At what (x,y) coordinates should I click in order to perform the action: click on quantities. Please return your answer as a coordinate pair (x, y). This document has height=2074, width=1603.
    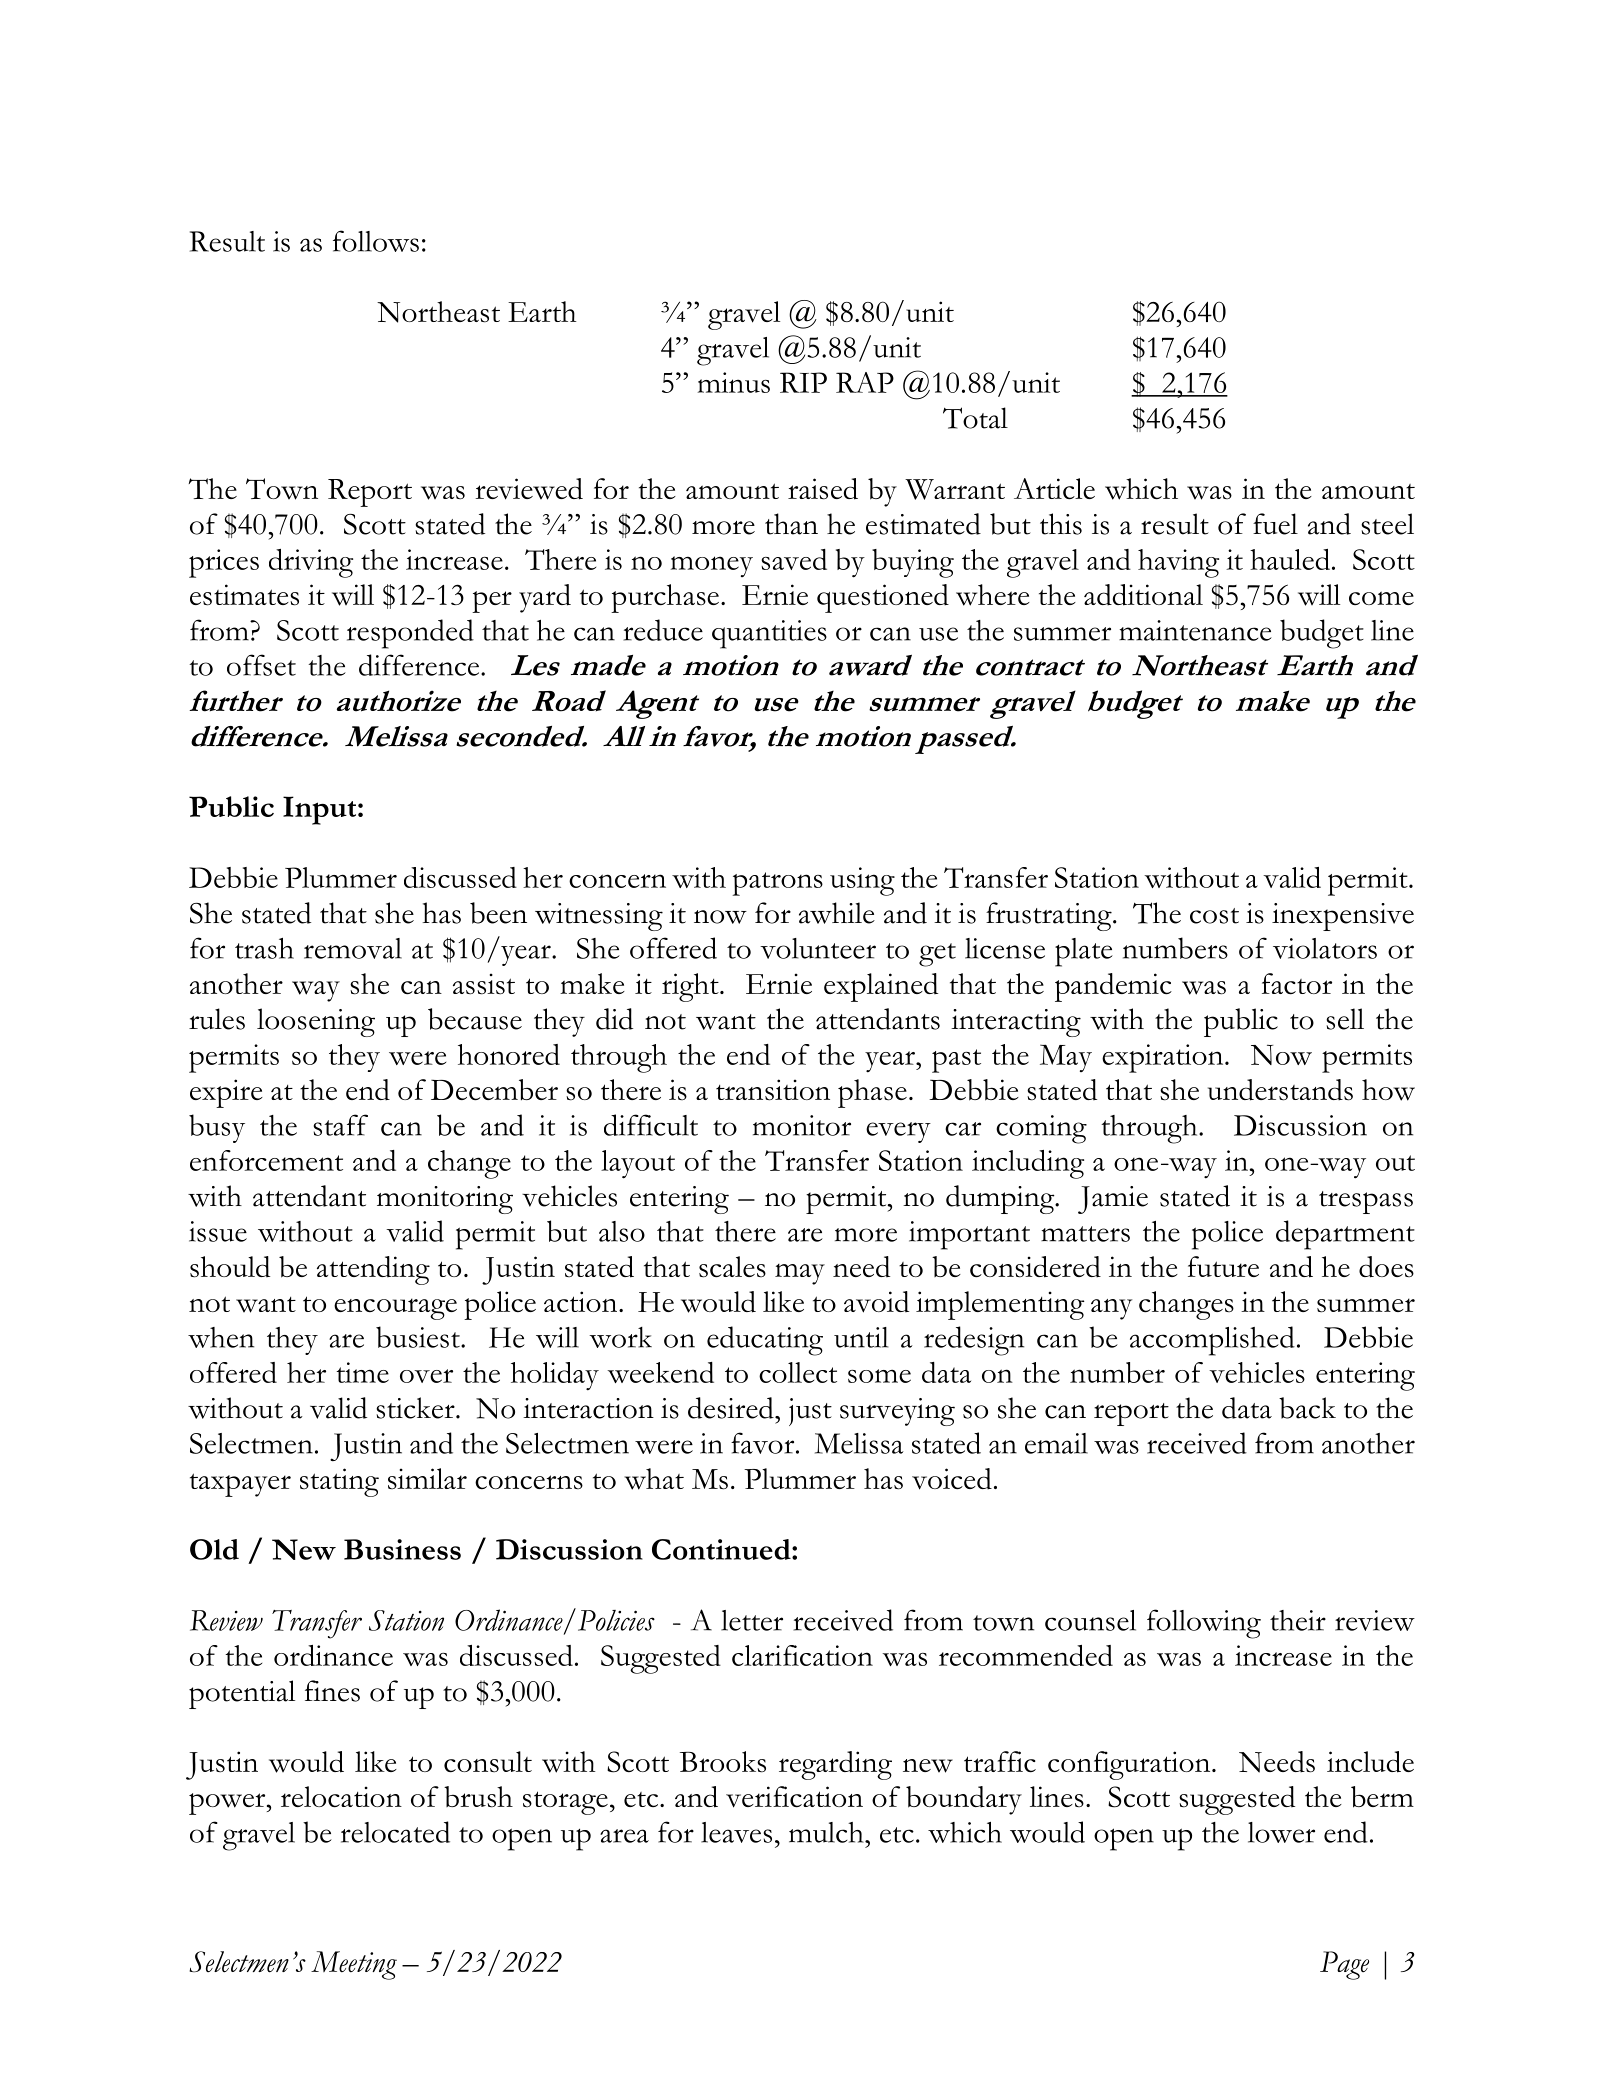
    Looking at the image, I should click on (769, 634).
